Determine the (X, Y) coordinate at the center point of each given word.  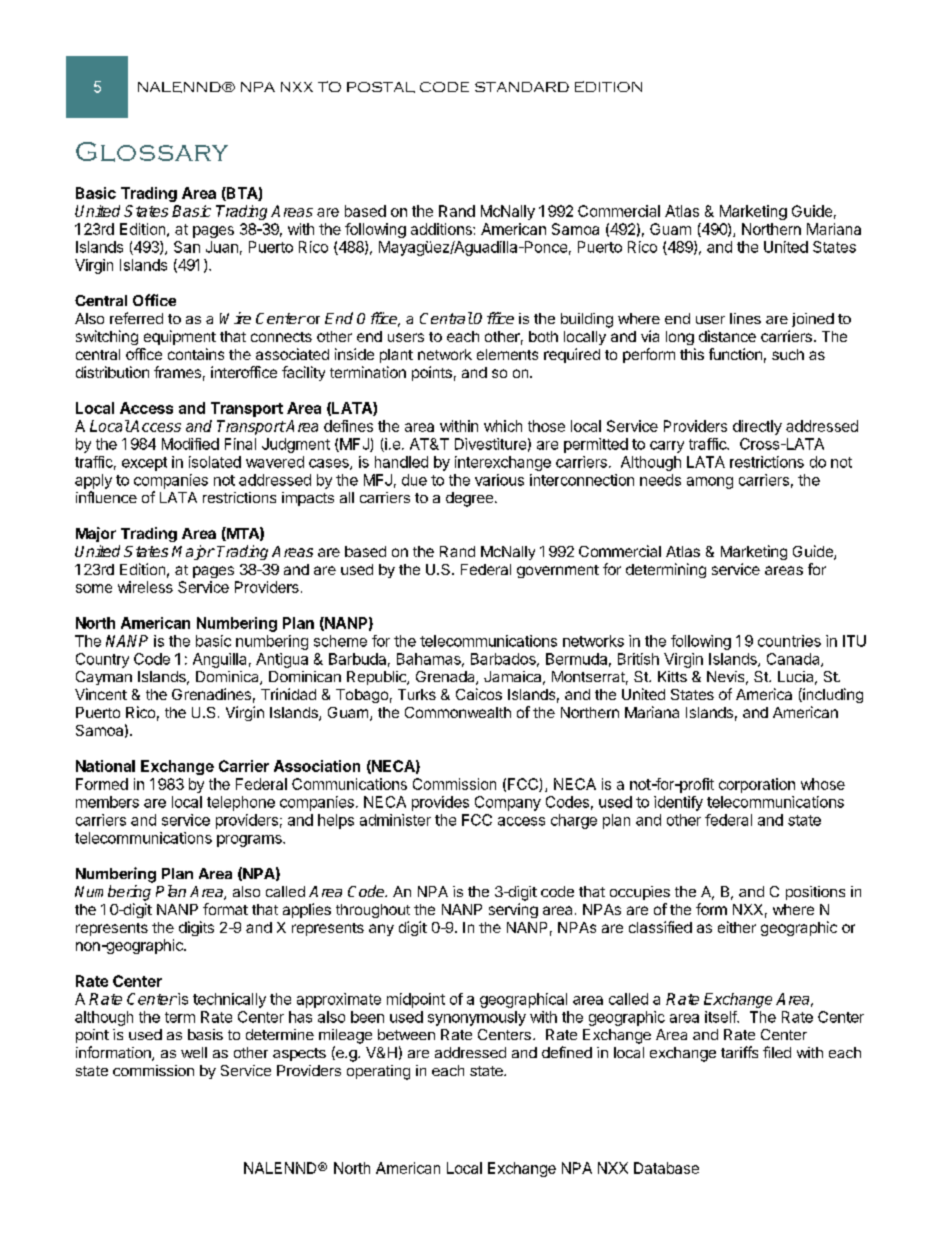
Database (666, 1168)
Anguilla (219, 660)
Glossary (152, 152)
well (194, 1052)
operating (378, 1072)
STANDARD (522, 87)
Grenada (446, 678)
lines (745, 318)
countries (789, 641)
